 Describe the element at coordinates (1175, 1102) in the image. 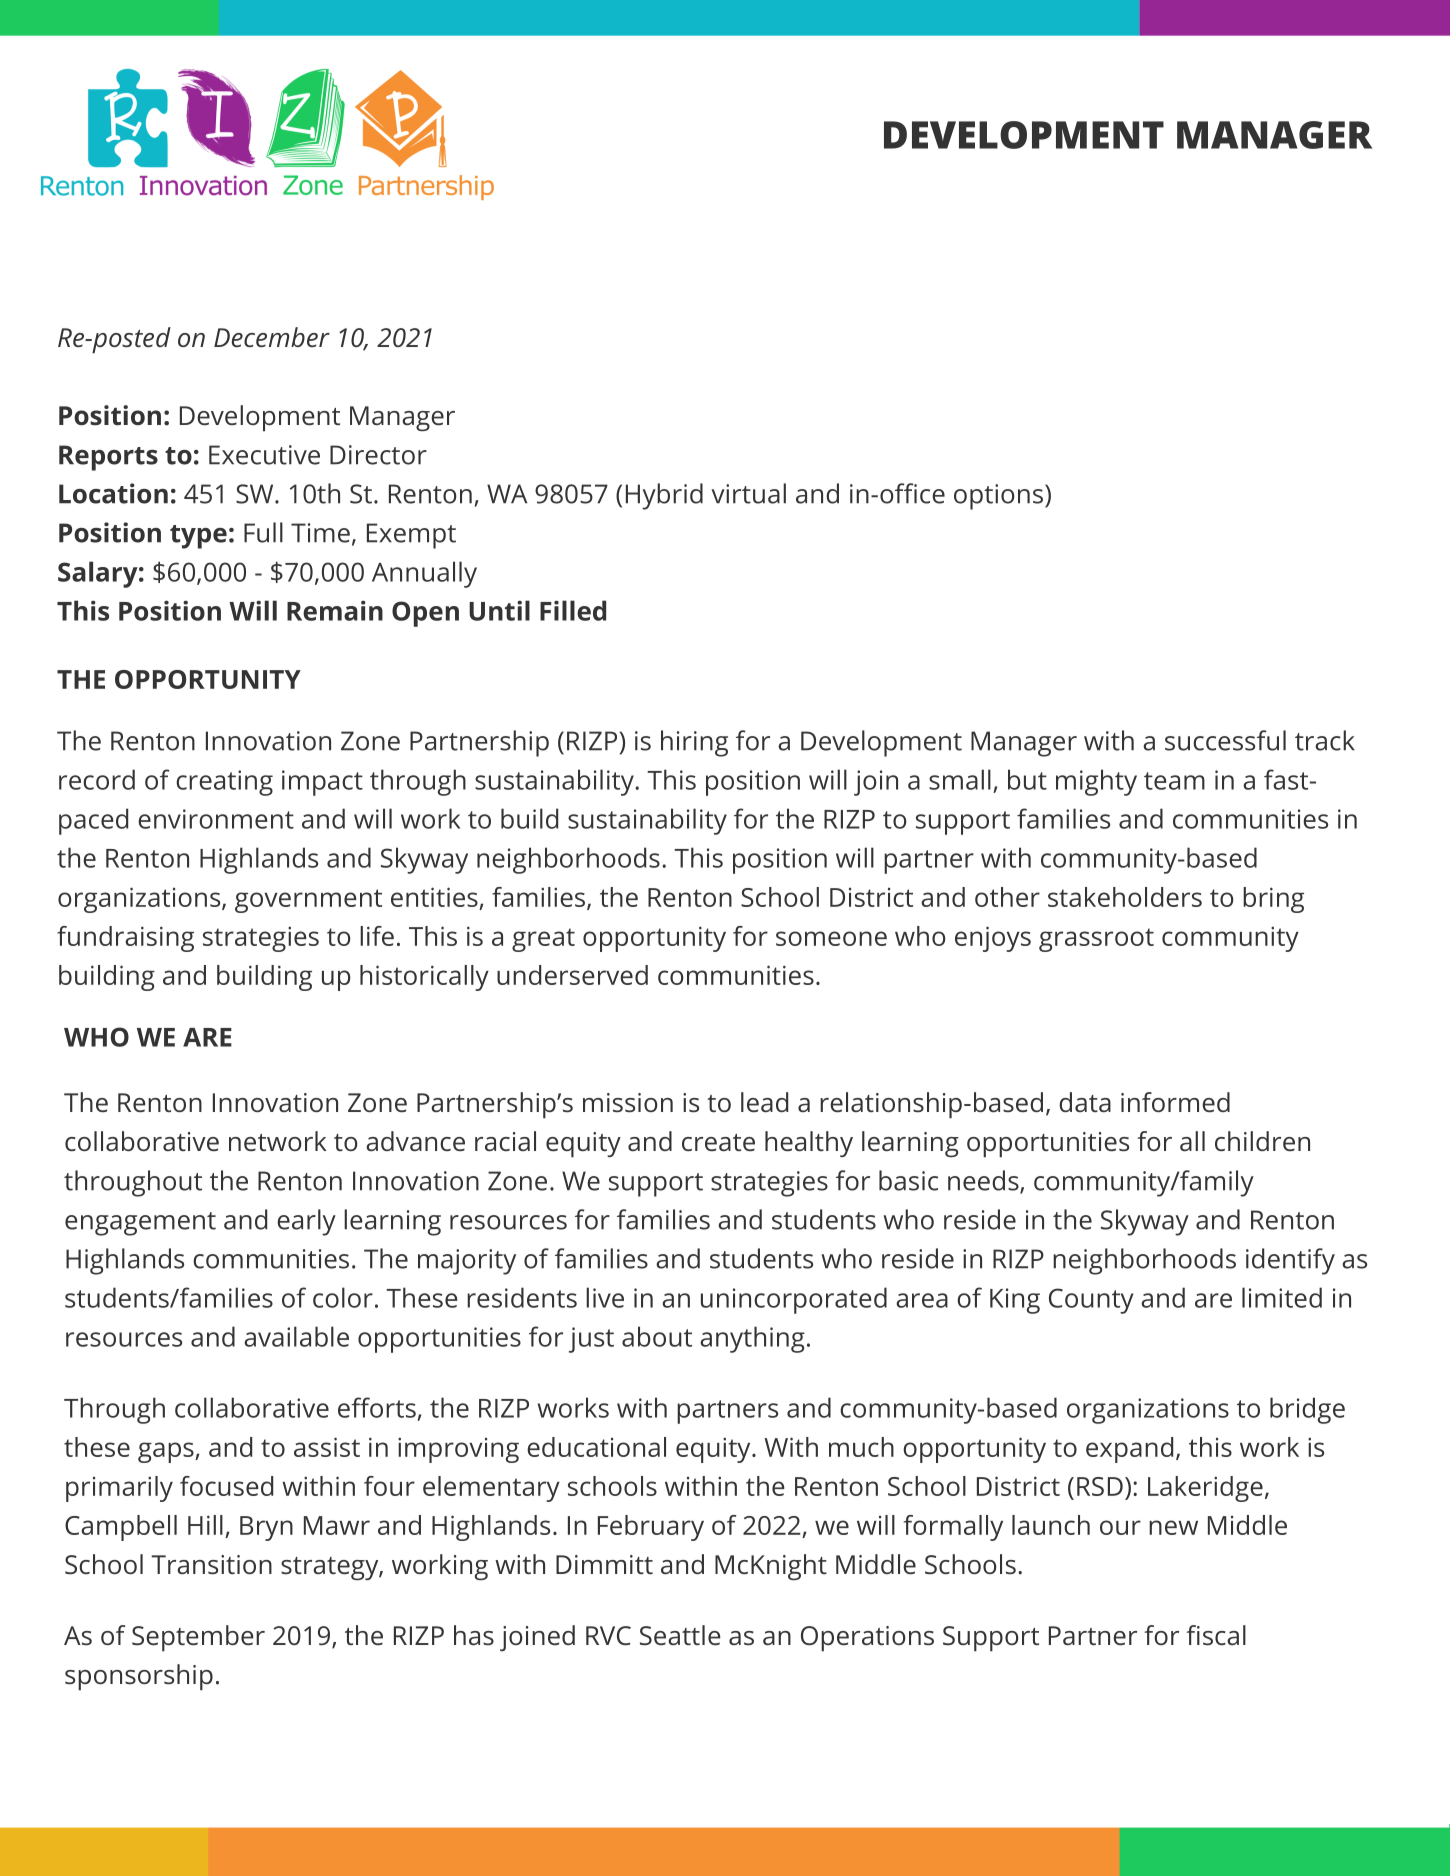

I see `informed` at that location.
